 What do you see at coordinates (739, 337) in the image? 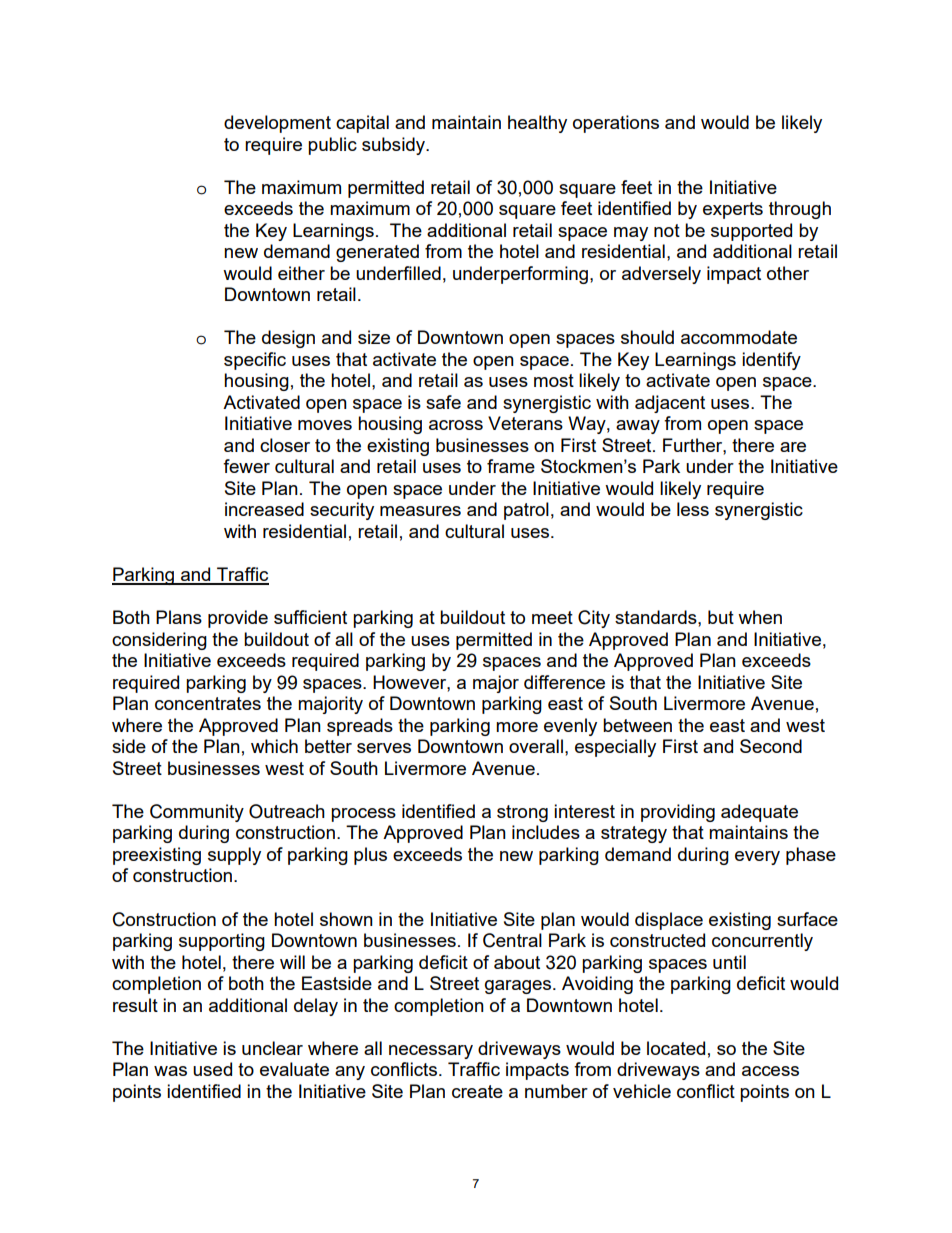
I see `accommodate` at bounding box center [739, 337].
